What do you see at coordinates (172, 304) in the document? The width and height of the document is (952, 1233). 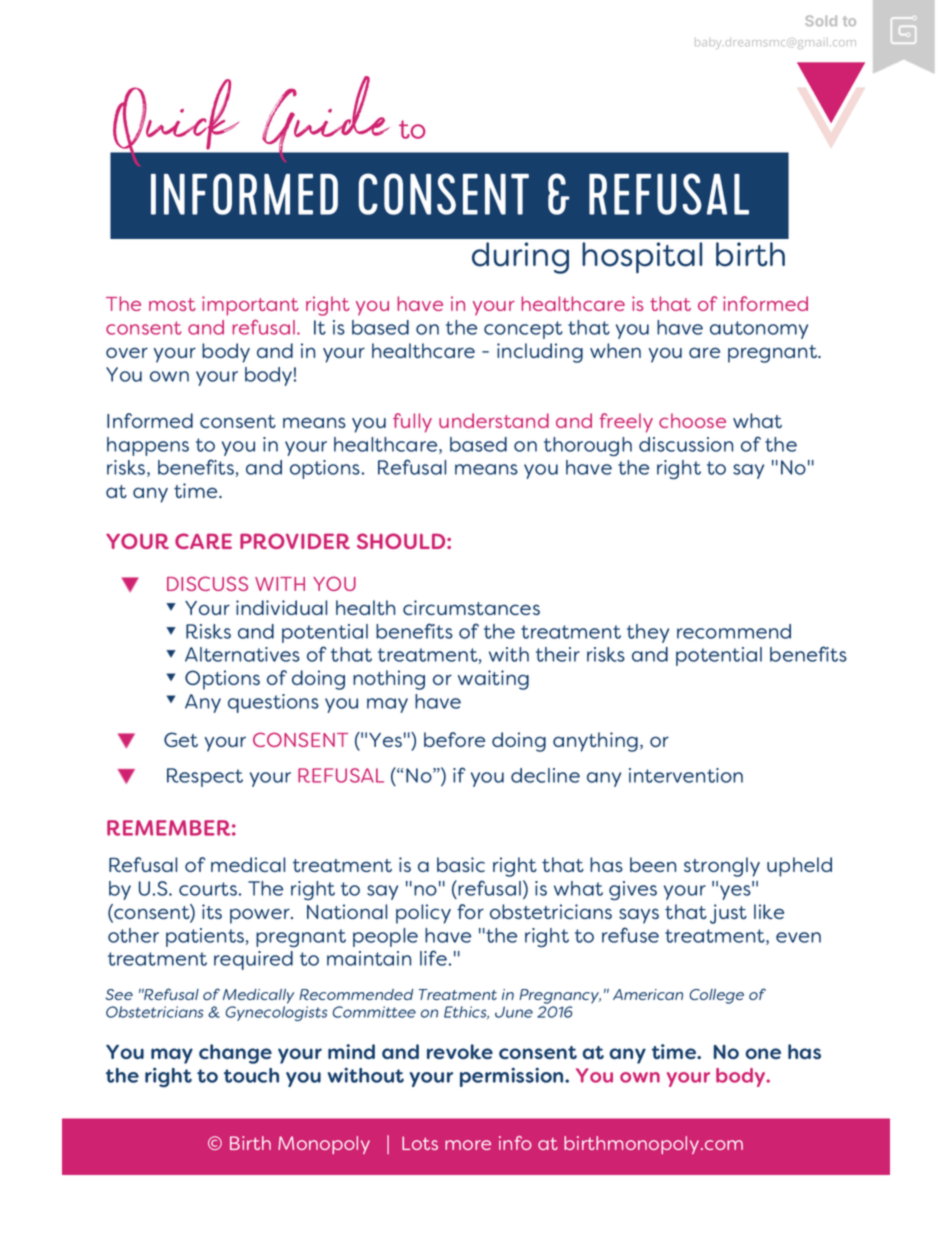 I see `most` at bounding box center [172, 304].
